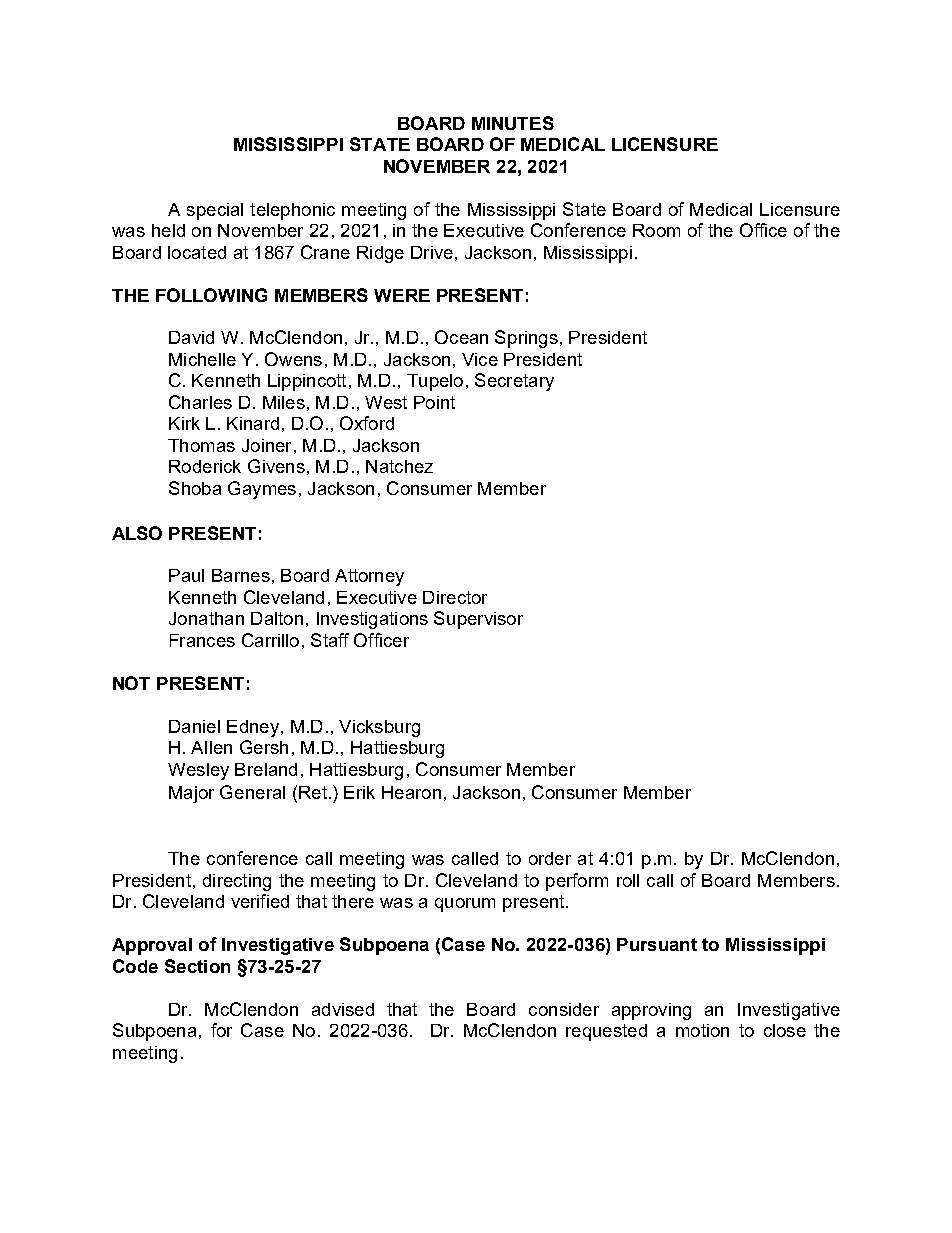 This screenshot has width=952, height=1233. Describe the element at coordinates (628, 880) in the screenshot. I see `roll` at that location.
